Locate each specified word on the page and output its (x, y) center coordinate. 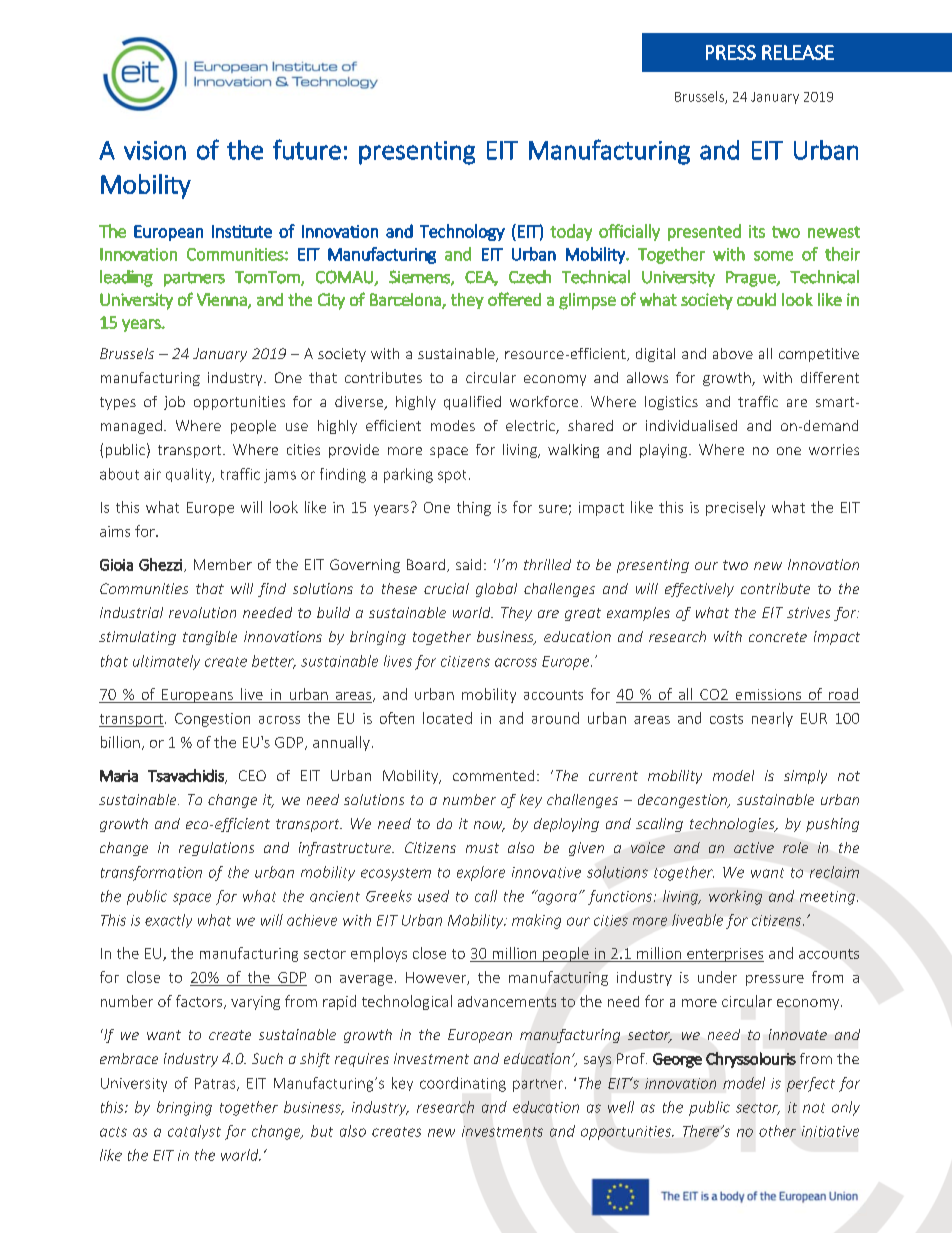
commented (493, 775)
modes (453, 425)
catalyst (194, 1132)
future (307, 149)
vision (155, 150)
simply (805, 777)
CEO (252, 775)
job (174, 403)
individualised (691, 425)
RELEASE (798, 52)
